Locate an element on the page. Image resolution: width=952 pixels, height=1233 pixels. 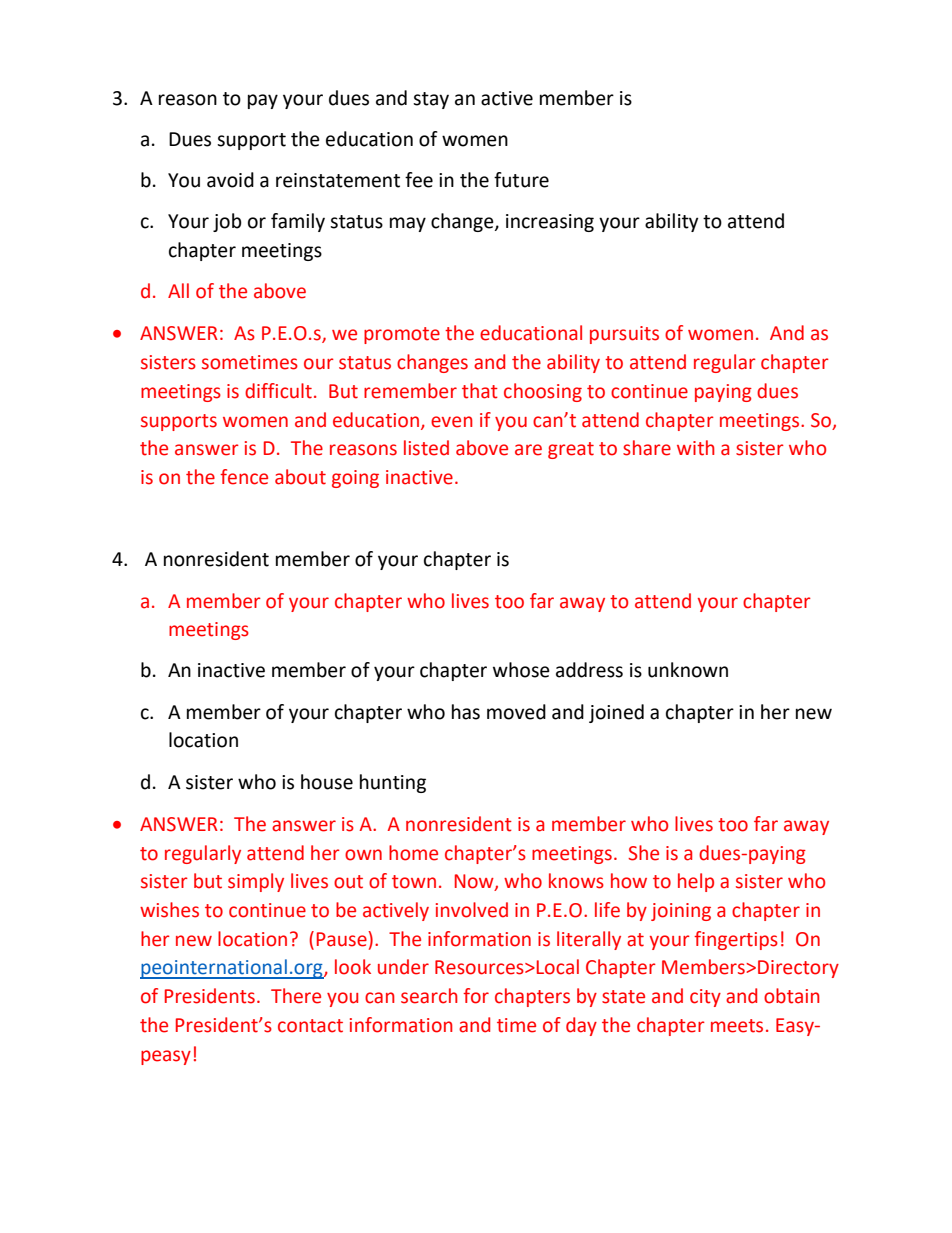
There is located at coordinates (296, 996).
